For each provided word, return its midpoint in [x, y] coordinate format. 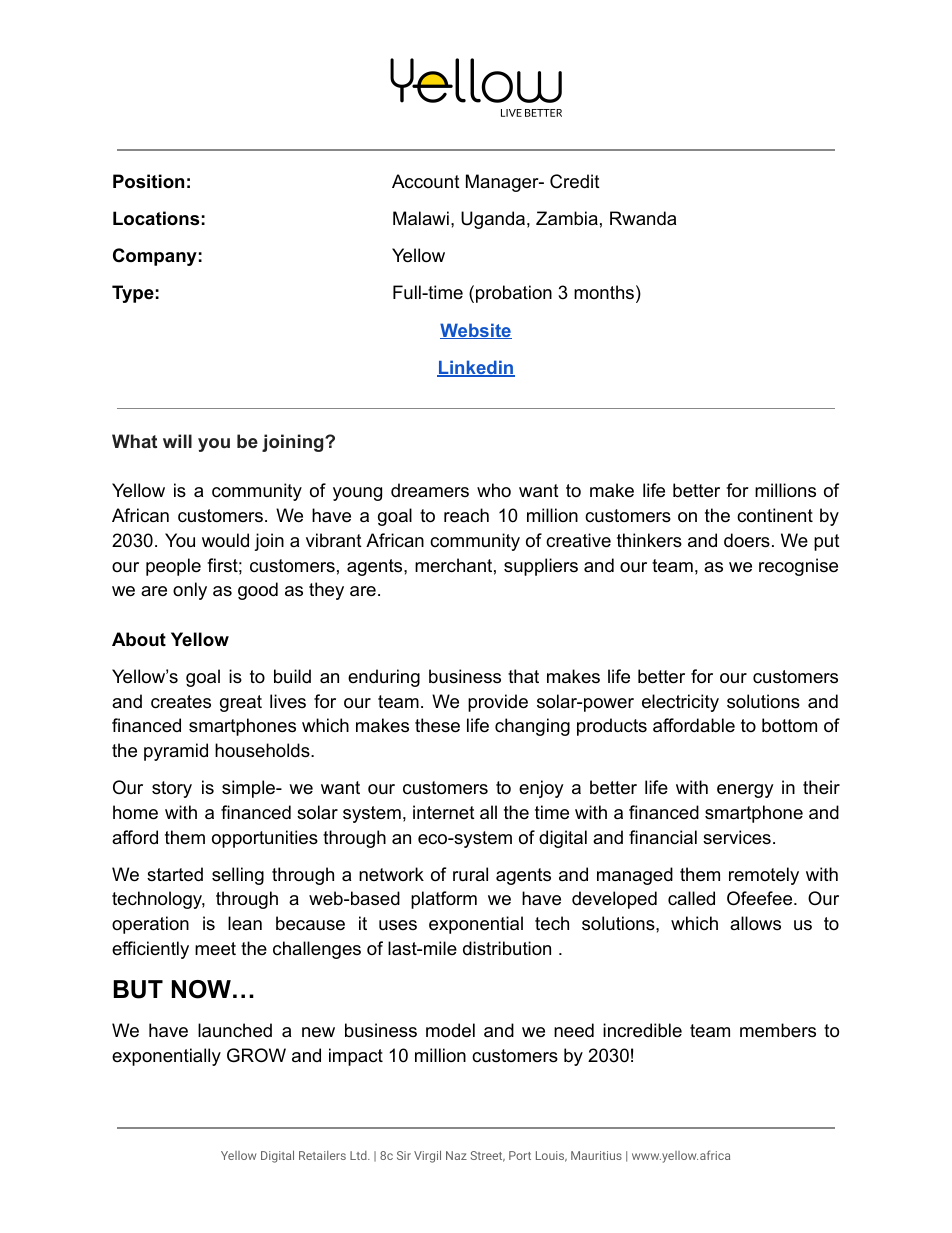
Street [488, 1156]
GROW [256, 1055]
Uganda [493, 220]
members [778, 1030]
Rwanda [643, 218]
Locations [156, 218]
